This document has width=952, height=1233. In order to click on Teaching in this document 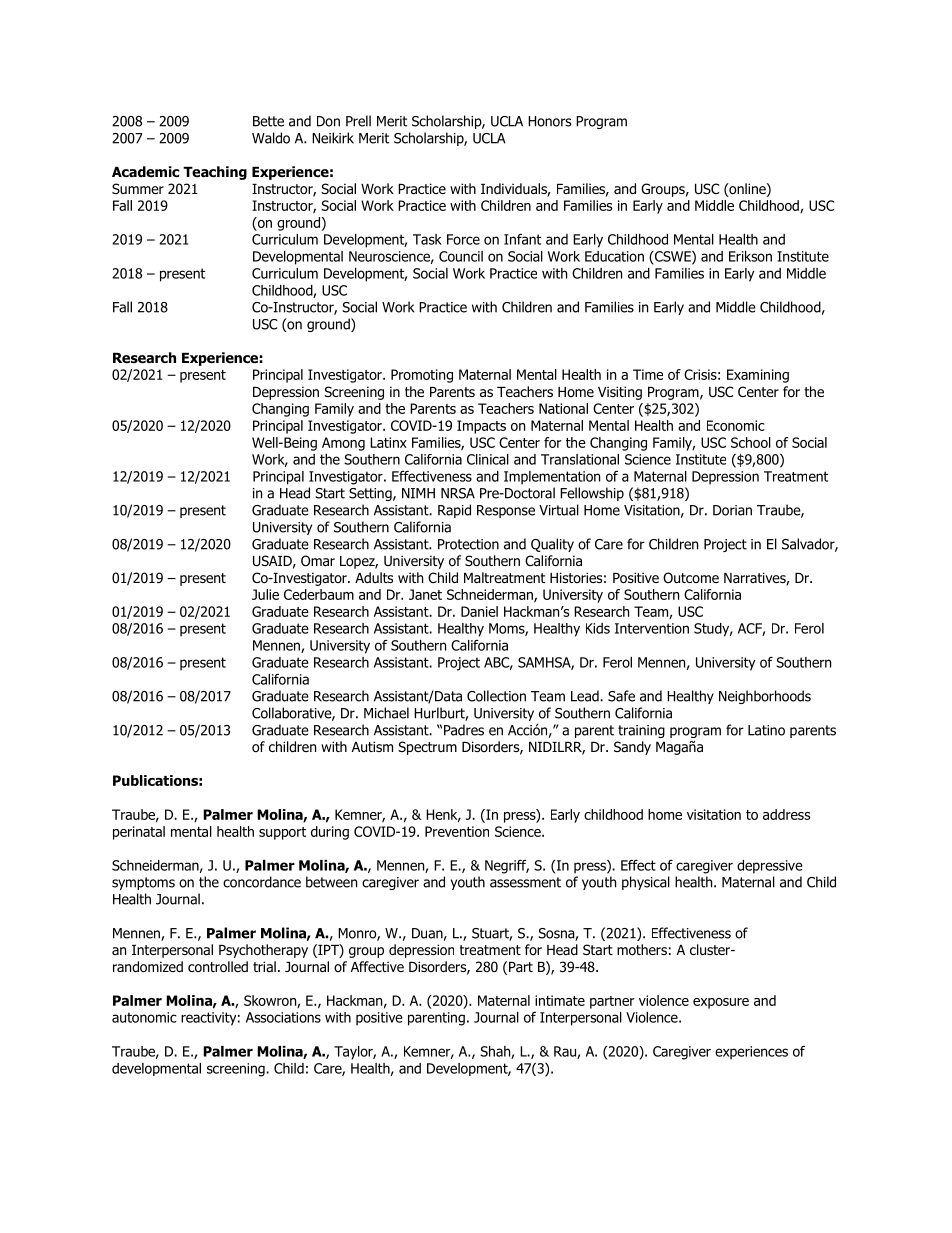, I will do `click(215, 173)`.
